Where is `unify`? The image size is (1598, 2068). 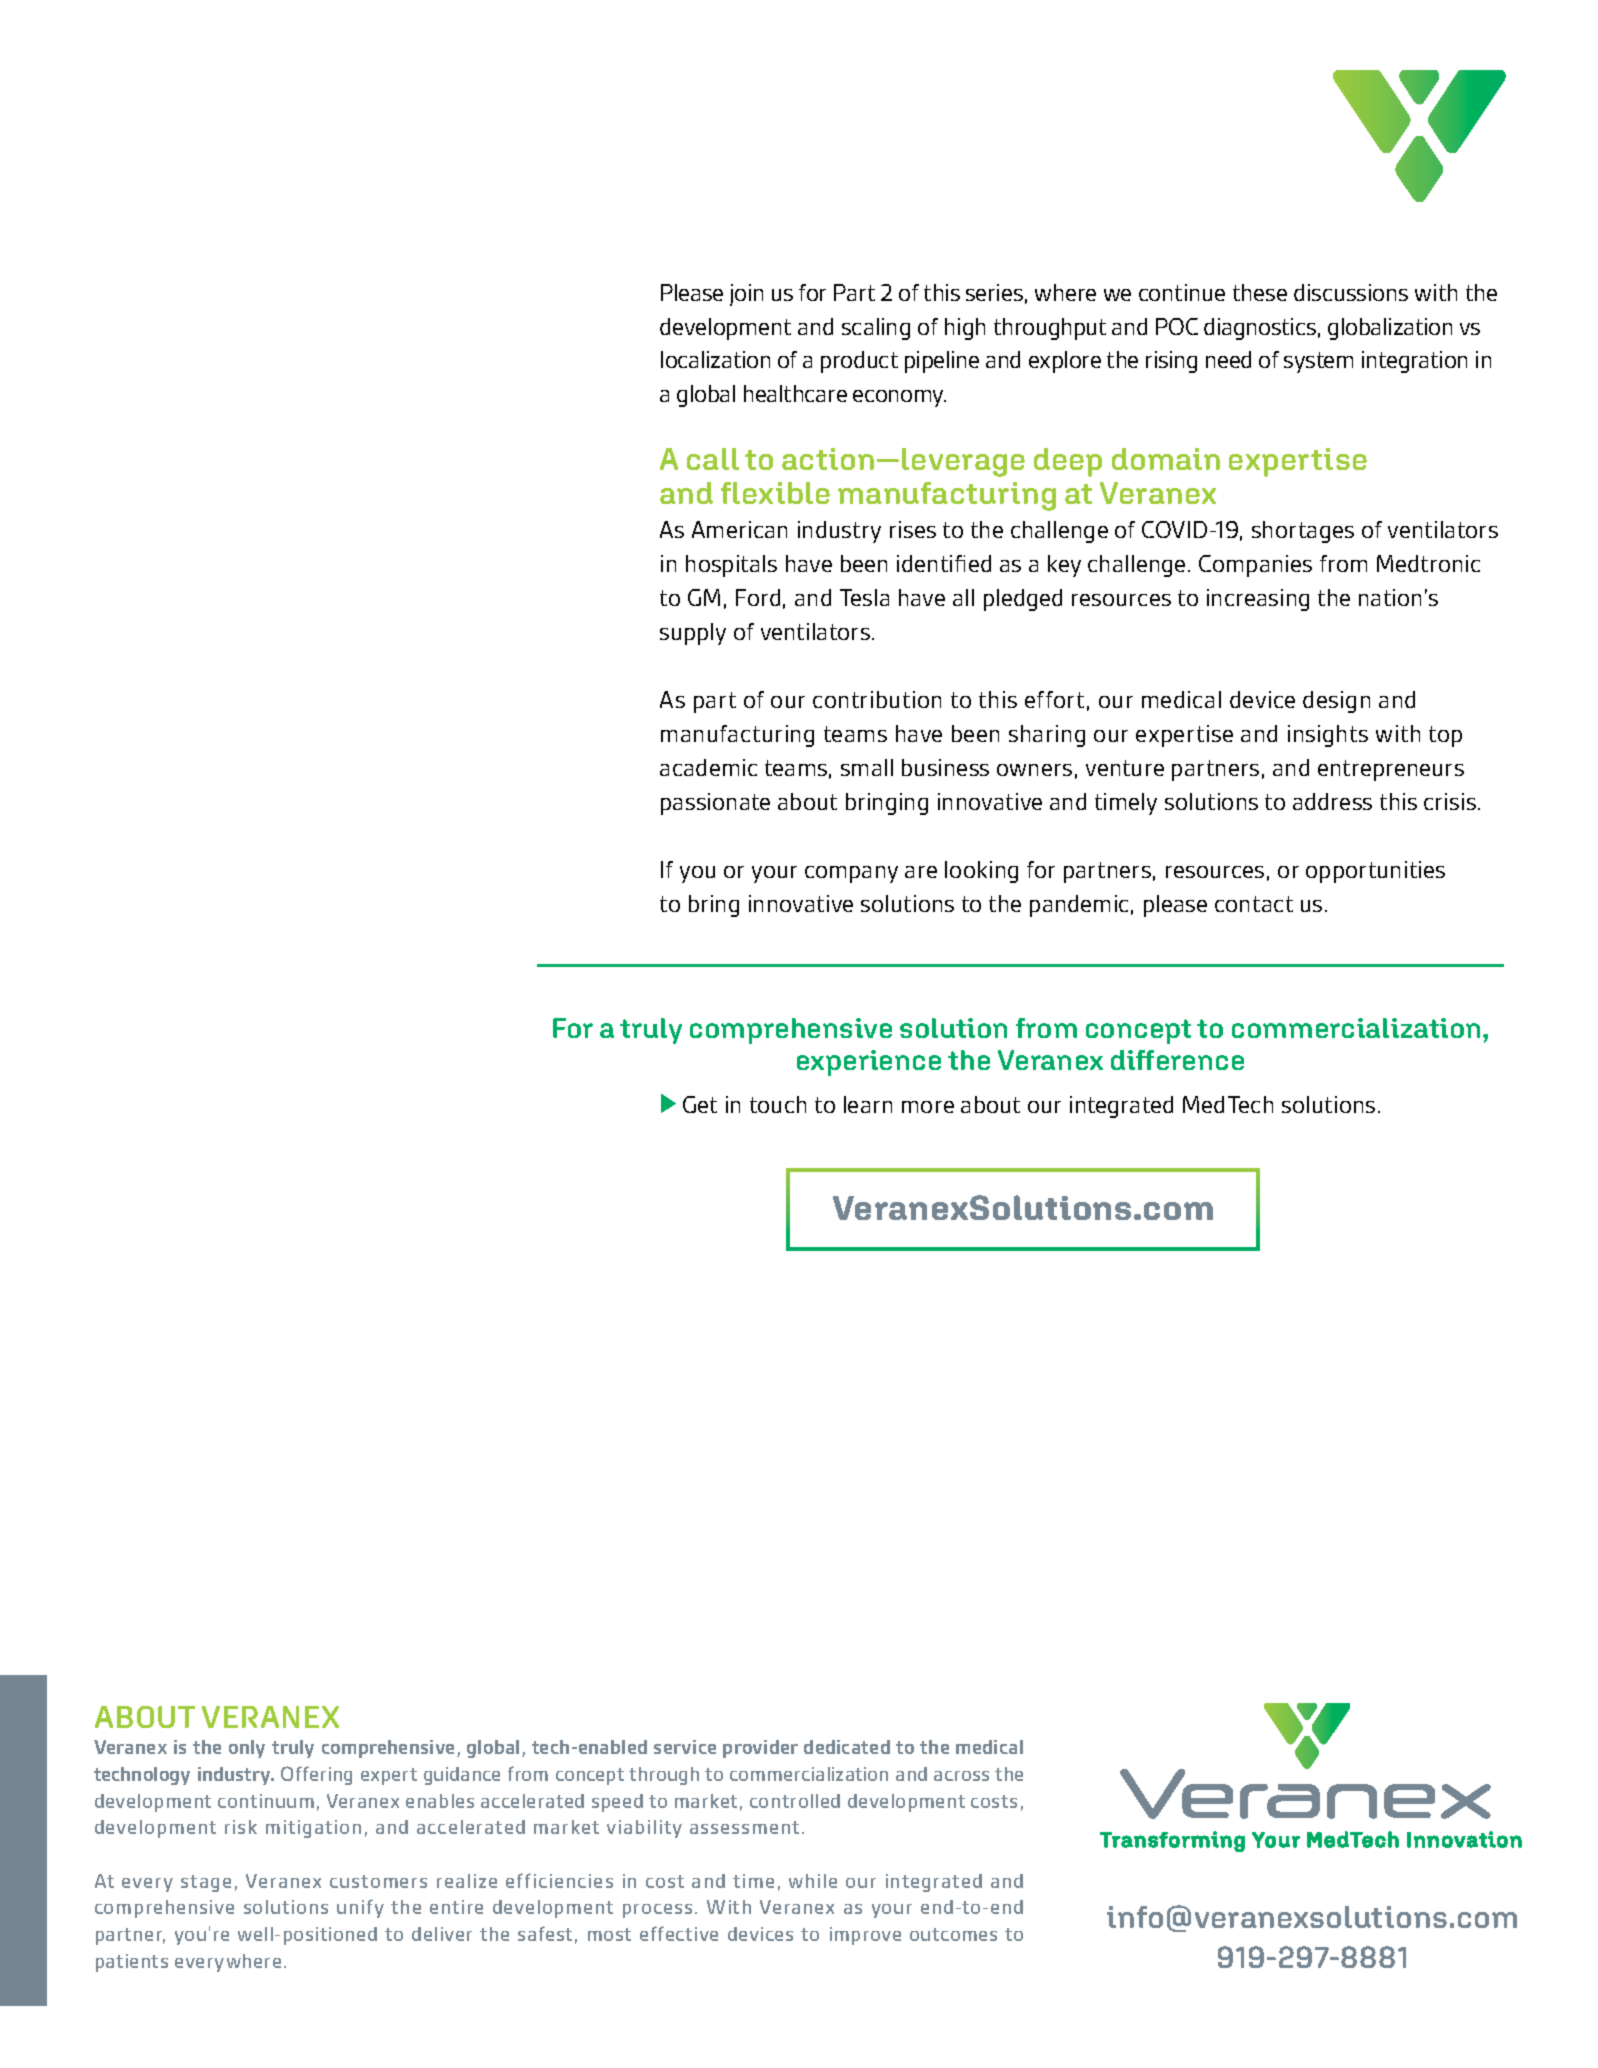
unify is located at coordinates (360, 1908).
